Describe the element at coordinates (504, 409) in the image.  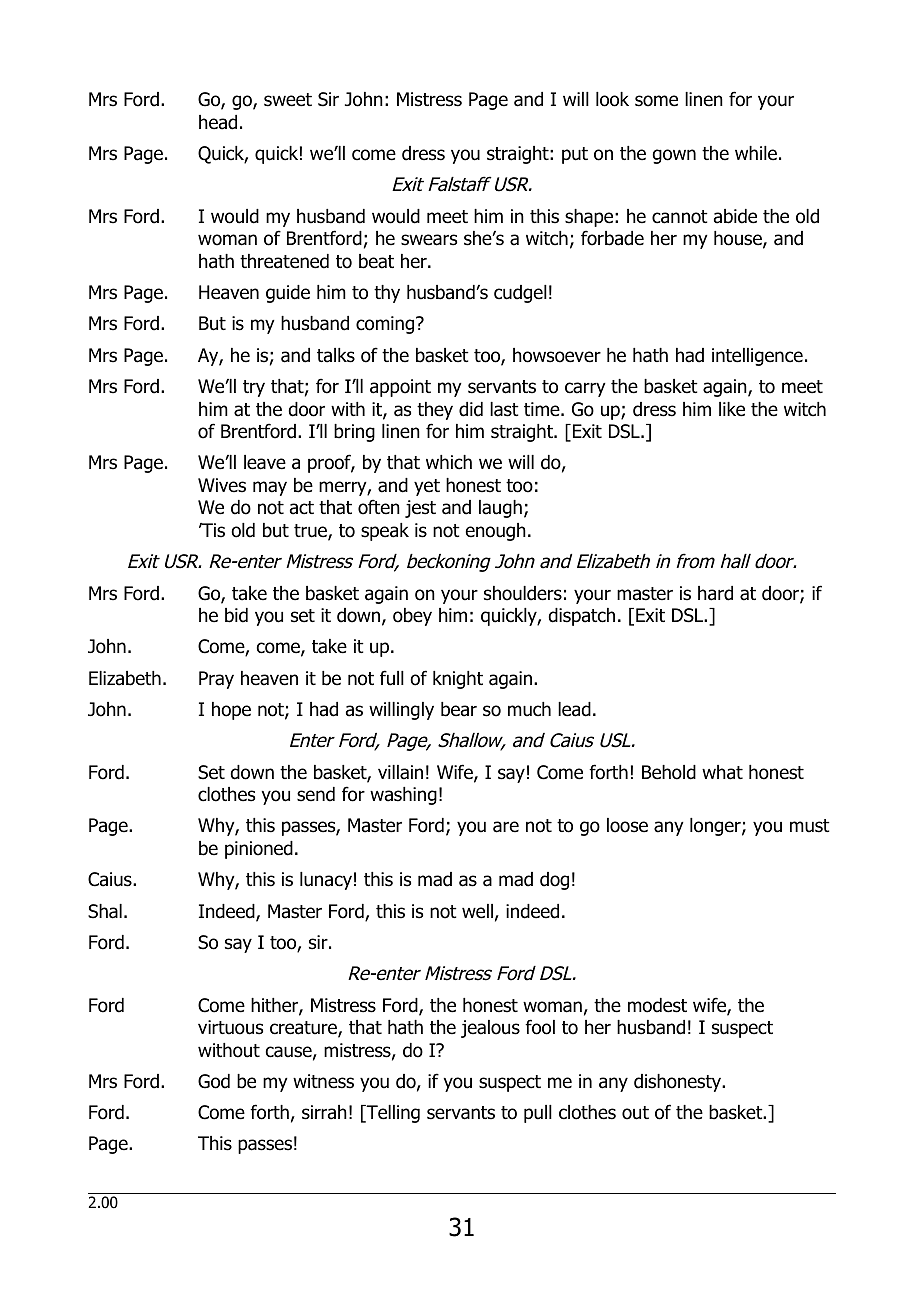
I see `last` at that location.
